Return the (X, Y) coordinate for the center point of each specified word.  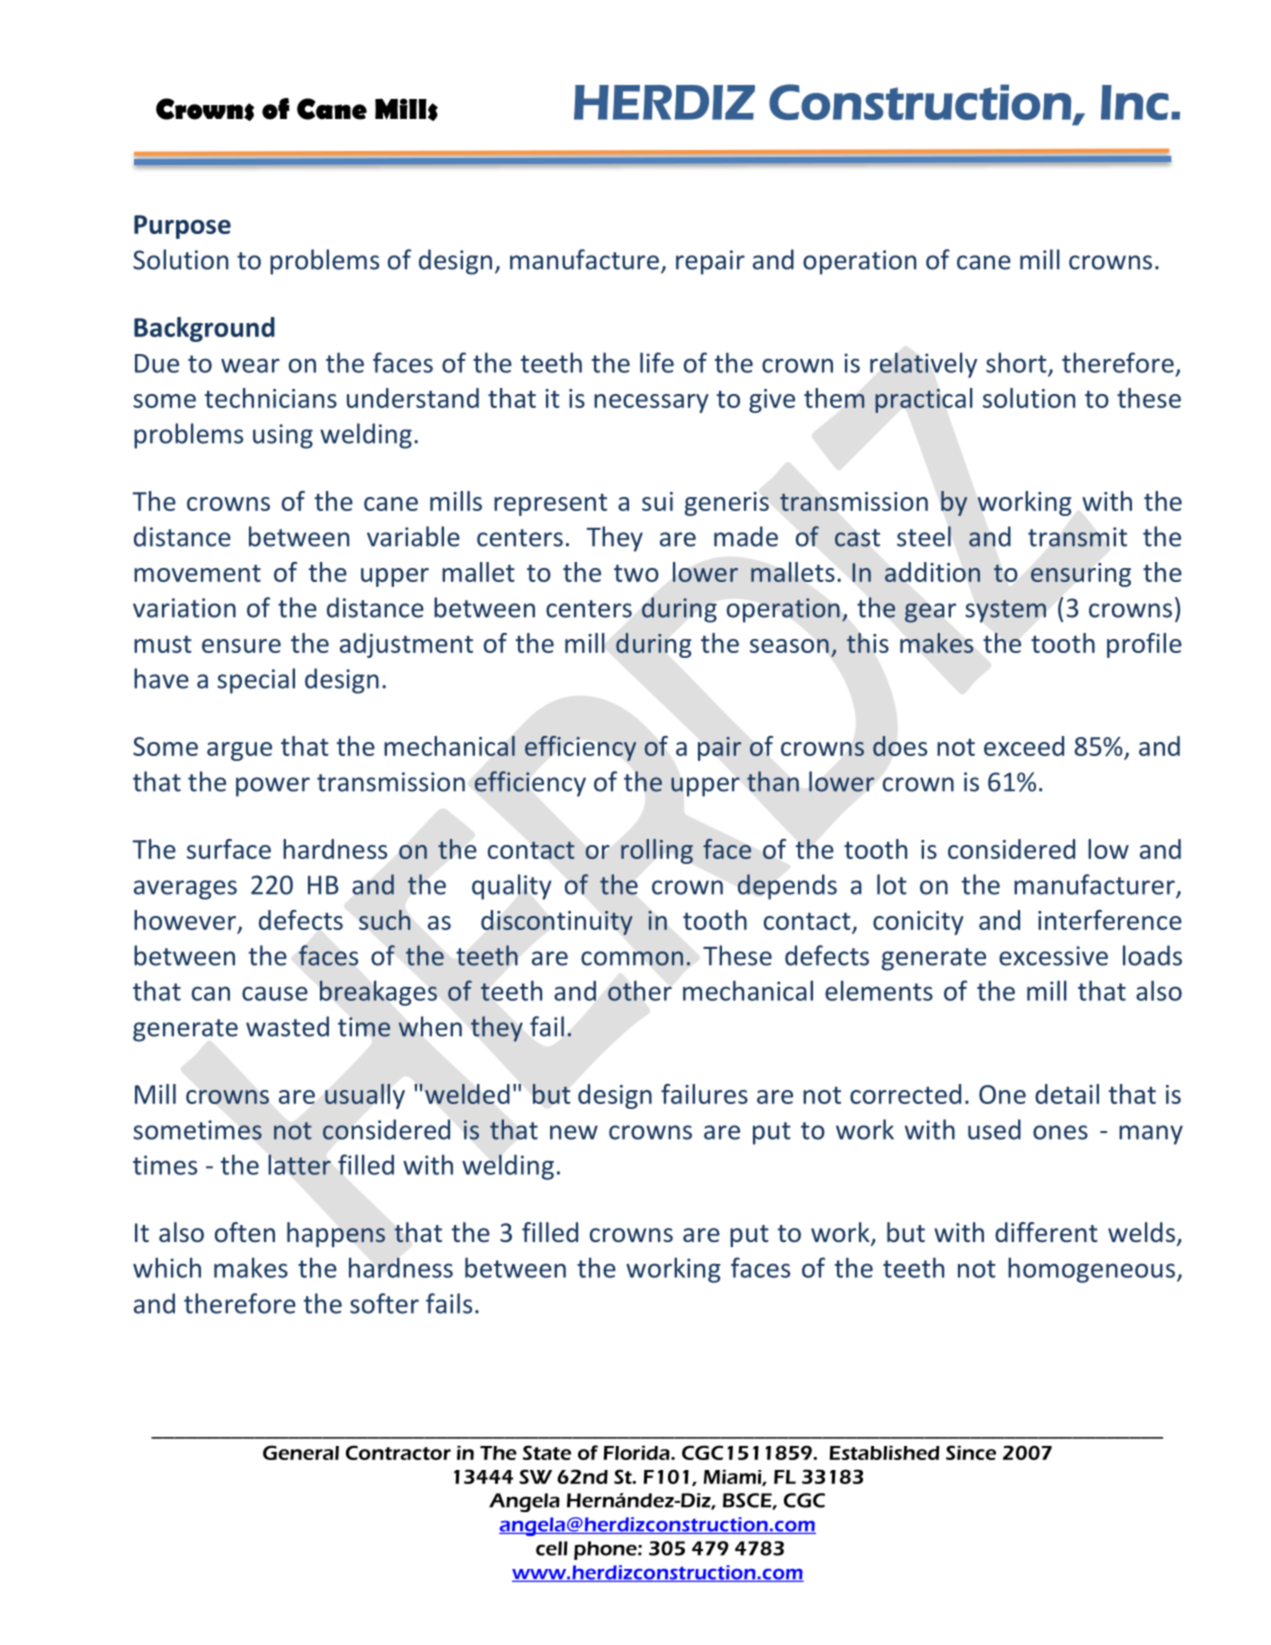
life (657, 362)
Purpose (182, 227)
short (1017, 363)
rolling (657, 851)
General (301, 1452)
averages (185, 890)
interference (1110, 920)
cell (552, 1548)
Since (971, 1452)
